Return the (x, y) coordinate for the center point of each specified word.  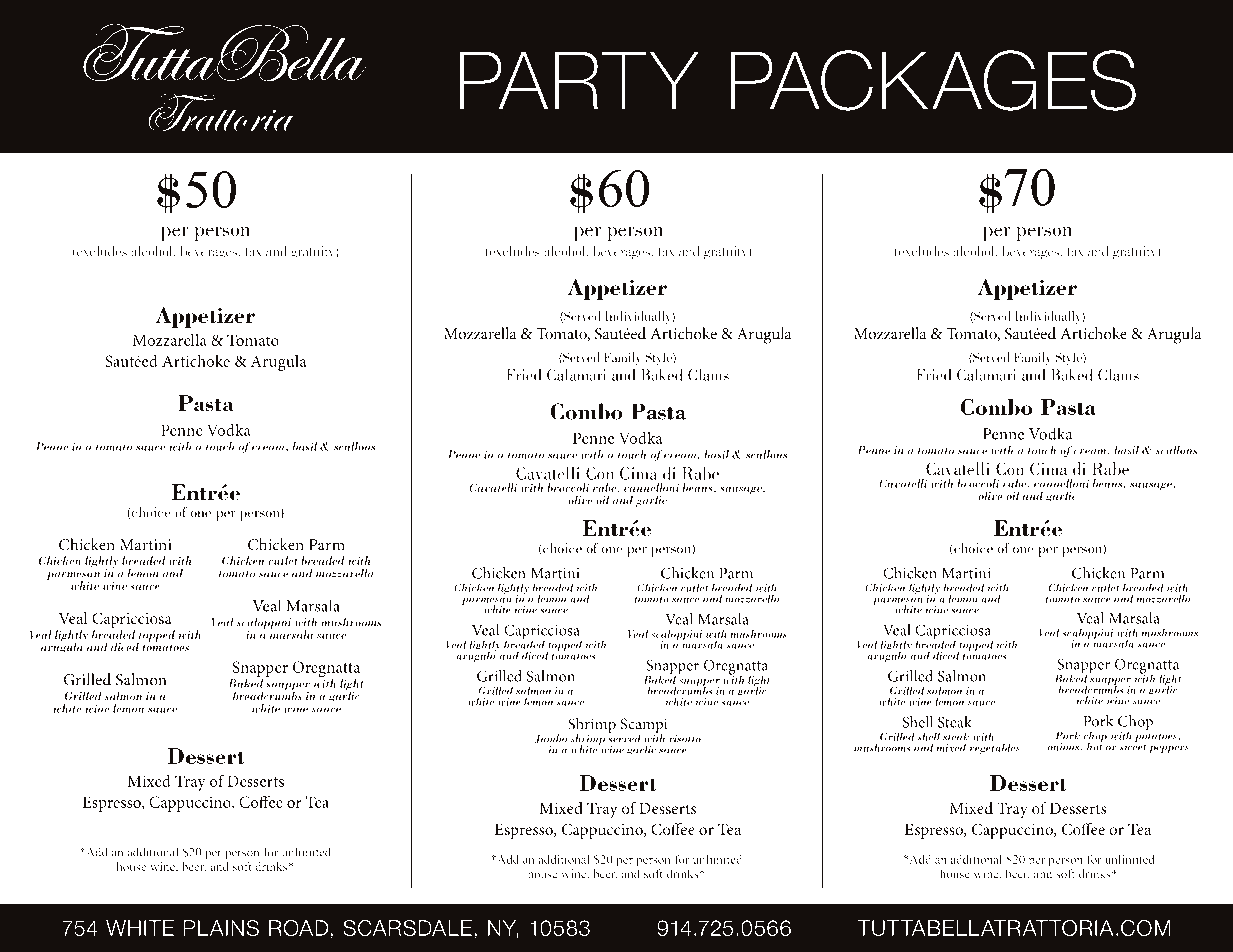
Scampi (644, 727)
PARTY (579, 80)
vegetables (995, 749)
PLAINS (221, 928)
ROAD (298, 928)
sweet (1133, 746)
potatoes (1157, 738)
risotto (685, 739)
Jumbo (551, 739)
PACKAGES (933, 80)
